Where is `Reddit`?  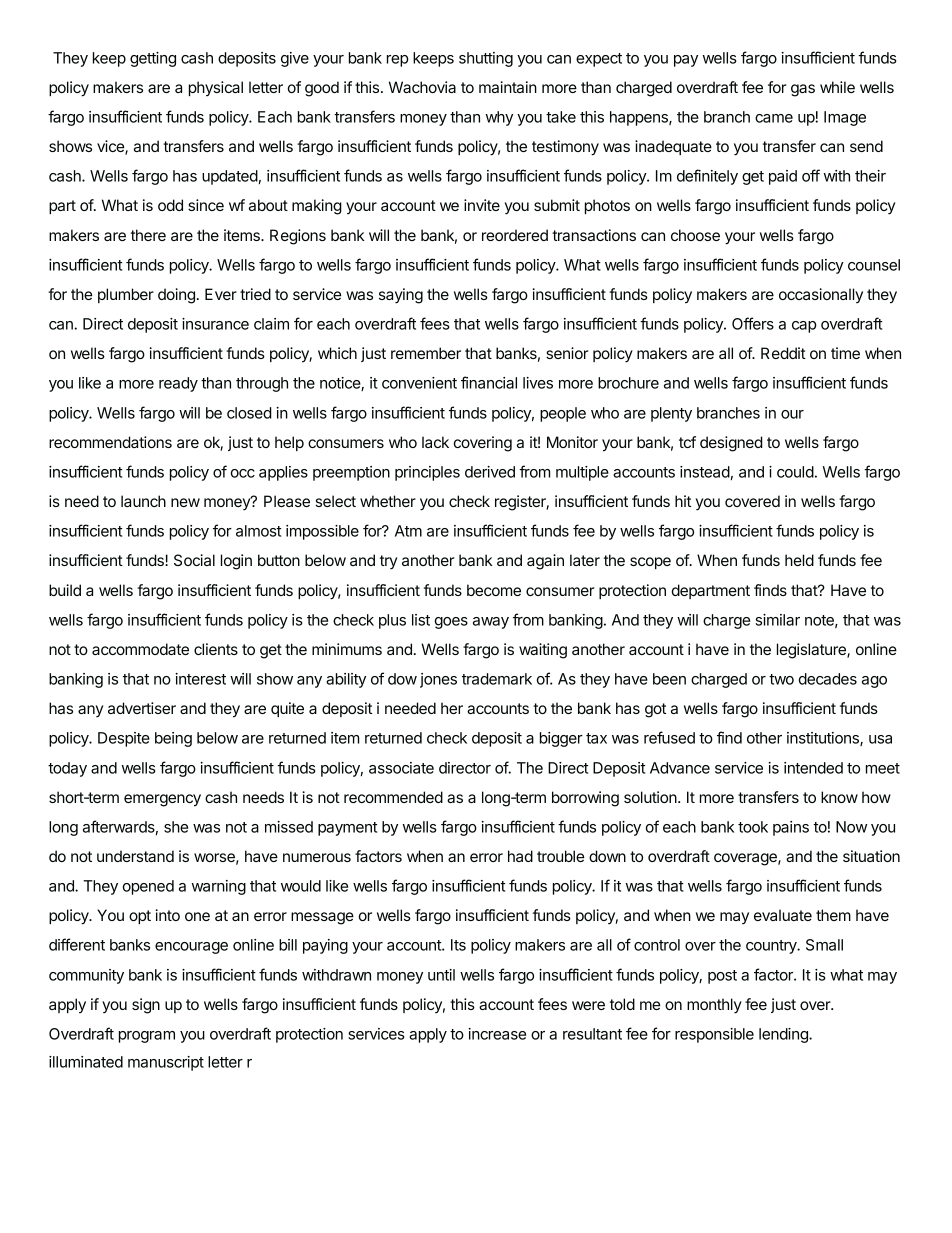 Reddit is located at coordinates (783, 353).
